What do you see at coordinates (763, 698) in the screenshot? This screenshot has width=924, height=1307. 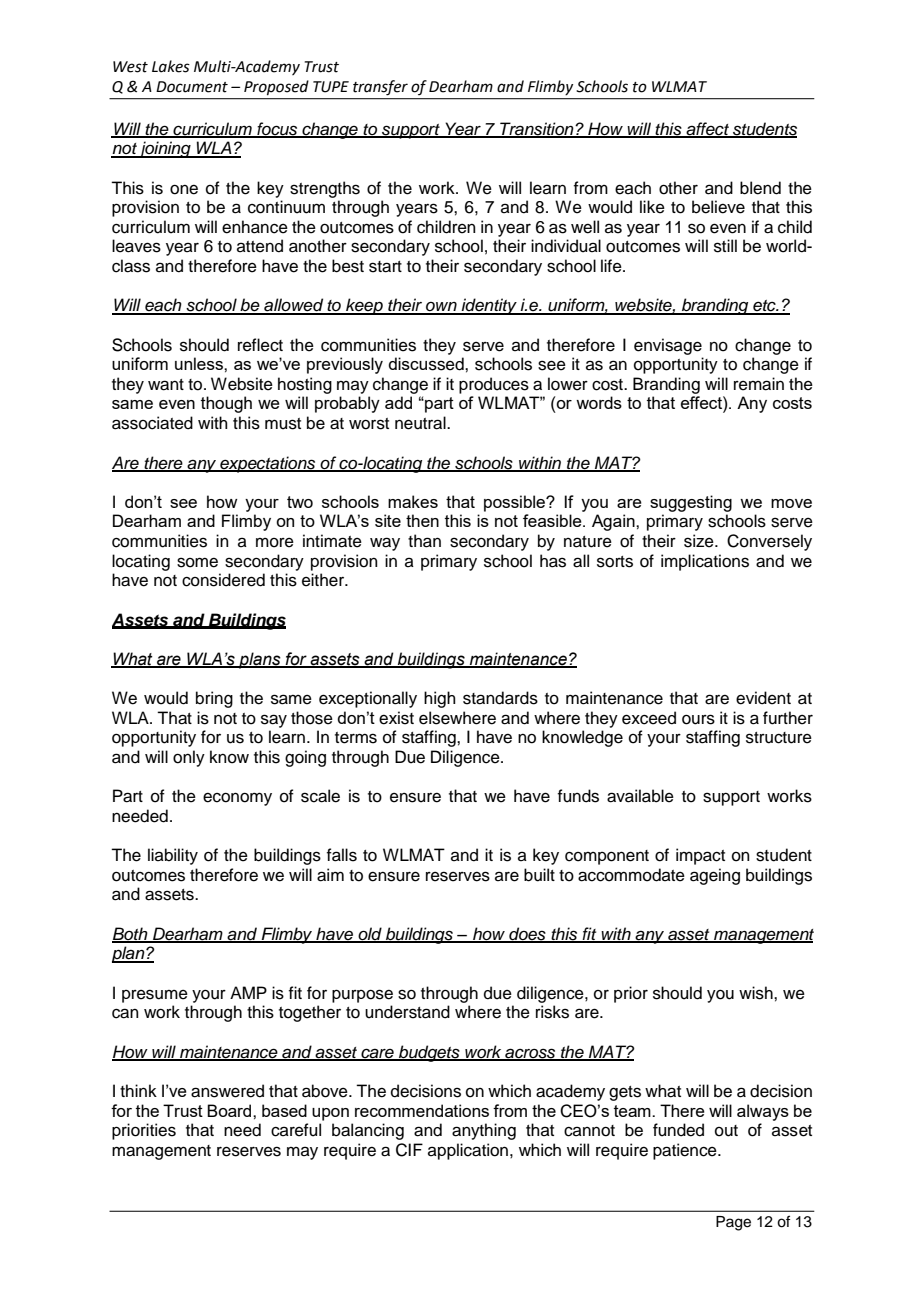 I see `evident` at bounding box center [763, 698].
